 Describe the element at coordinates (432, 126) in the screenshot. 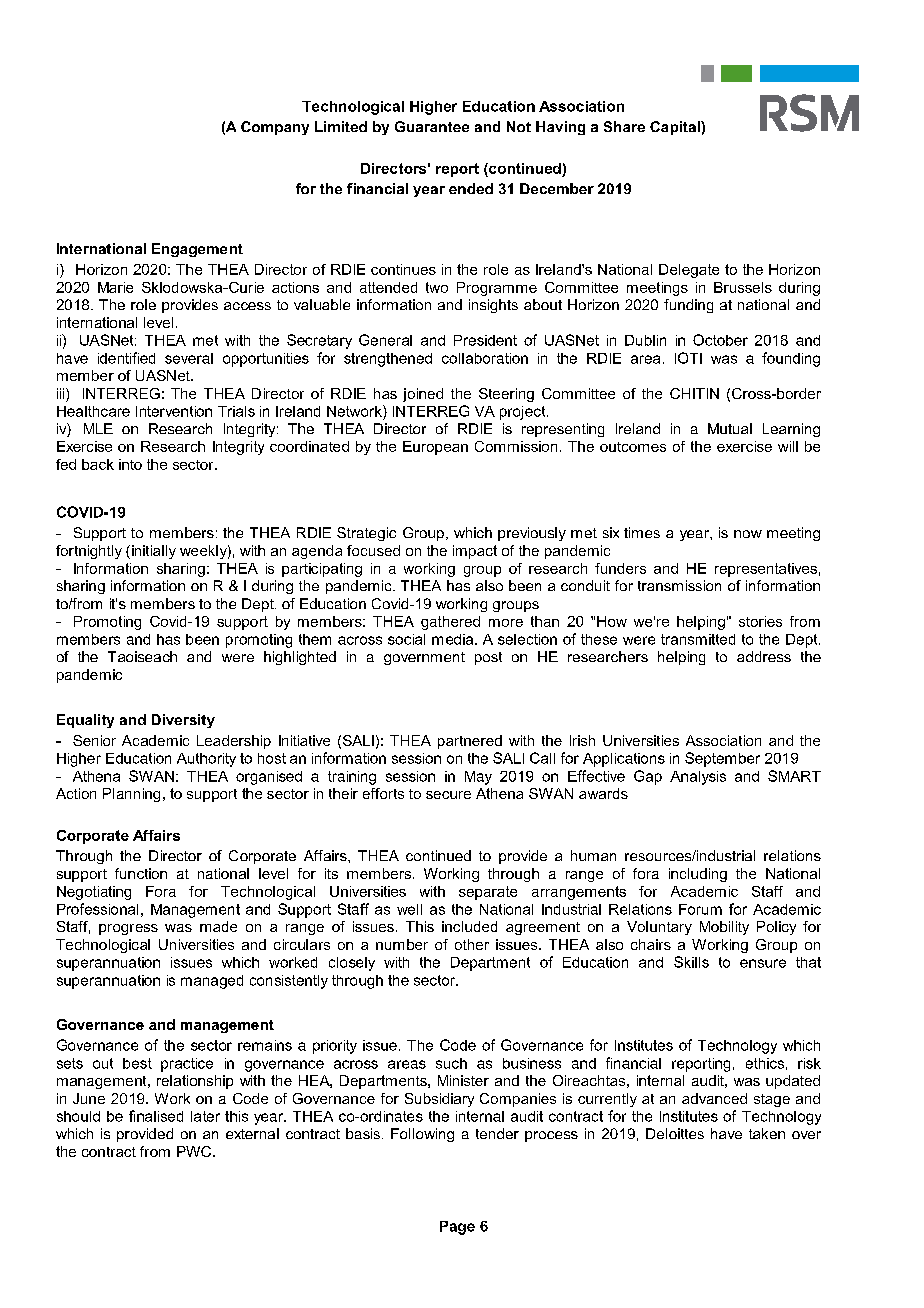

I see `Guarantee` at that location.
